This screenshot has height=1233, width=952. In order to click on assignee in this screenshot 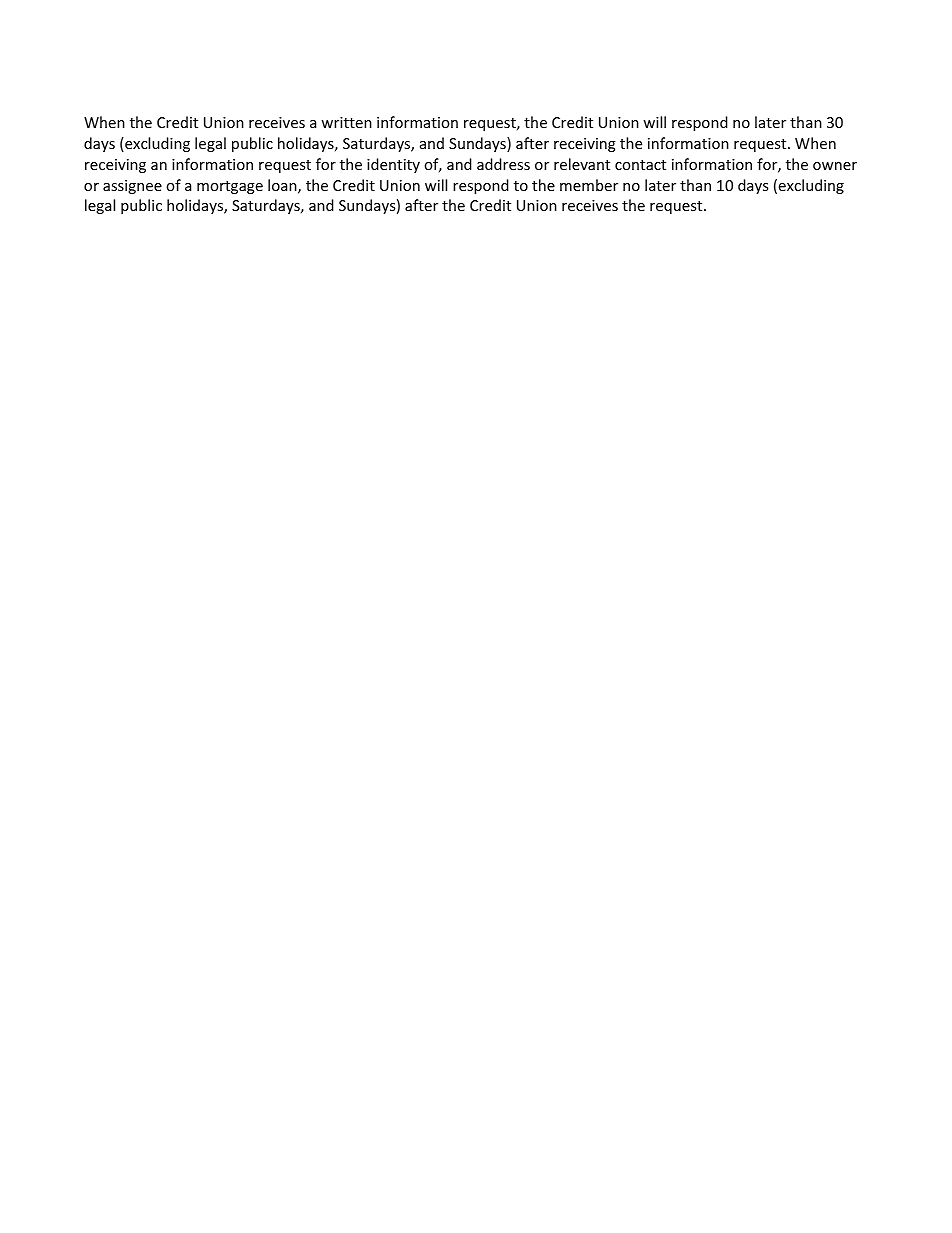, I will do `click(132, 187)`.
